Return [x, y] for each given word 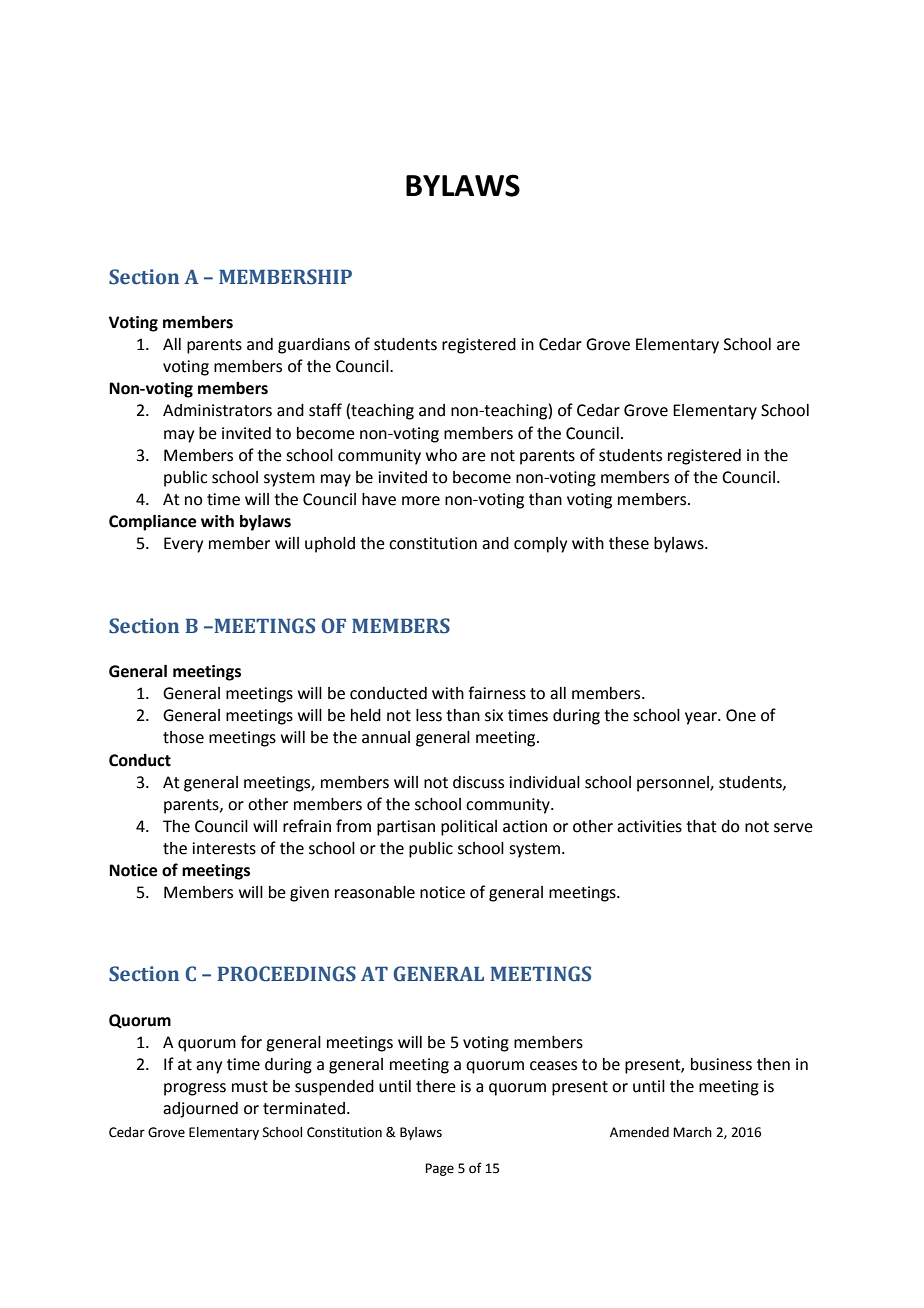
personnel [674, 784]
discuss [478, 782]
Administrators [217, 410]
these [629, 543]
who [441, 455]
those [183, 737]
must [250, 1087]
